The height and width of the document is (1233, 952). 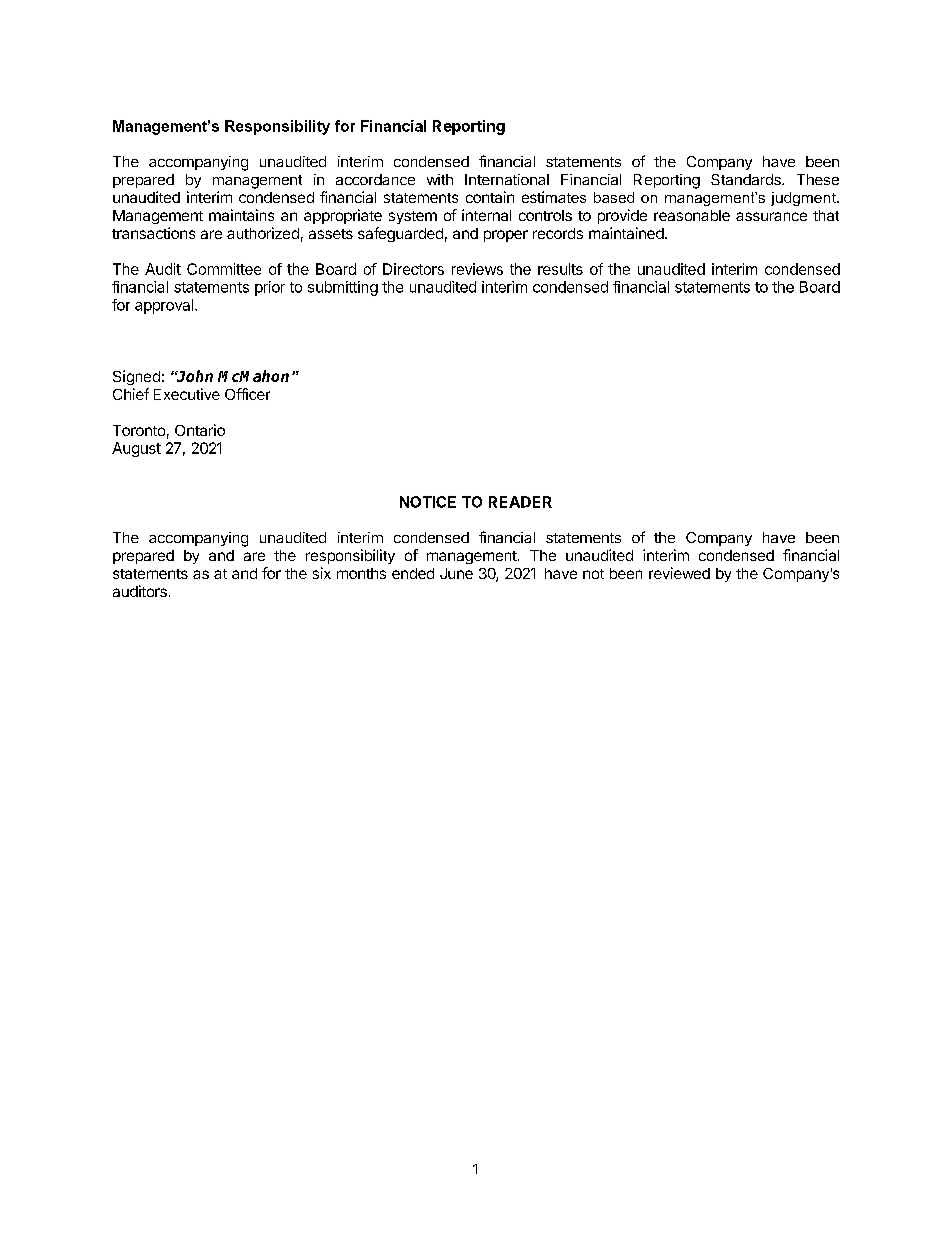 I want to click on June, so click(x=456, y=573).
